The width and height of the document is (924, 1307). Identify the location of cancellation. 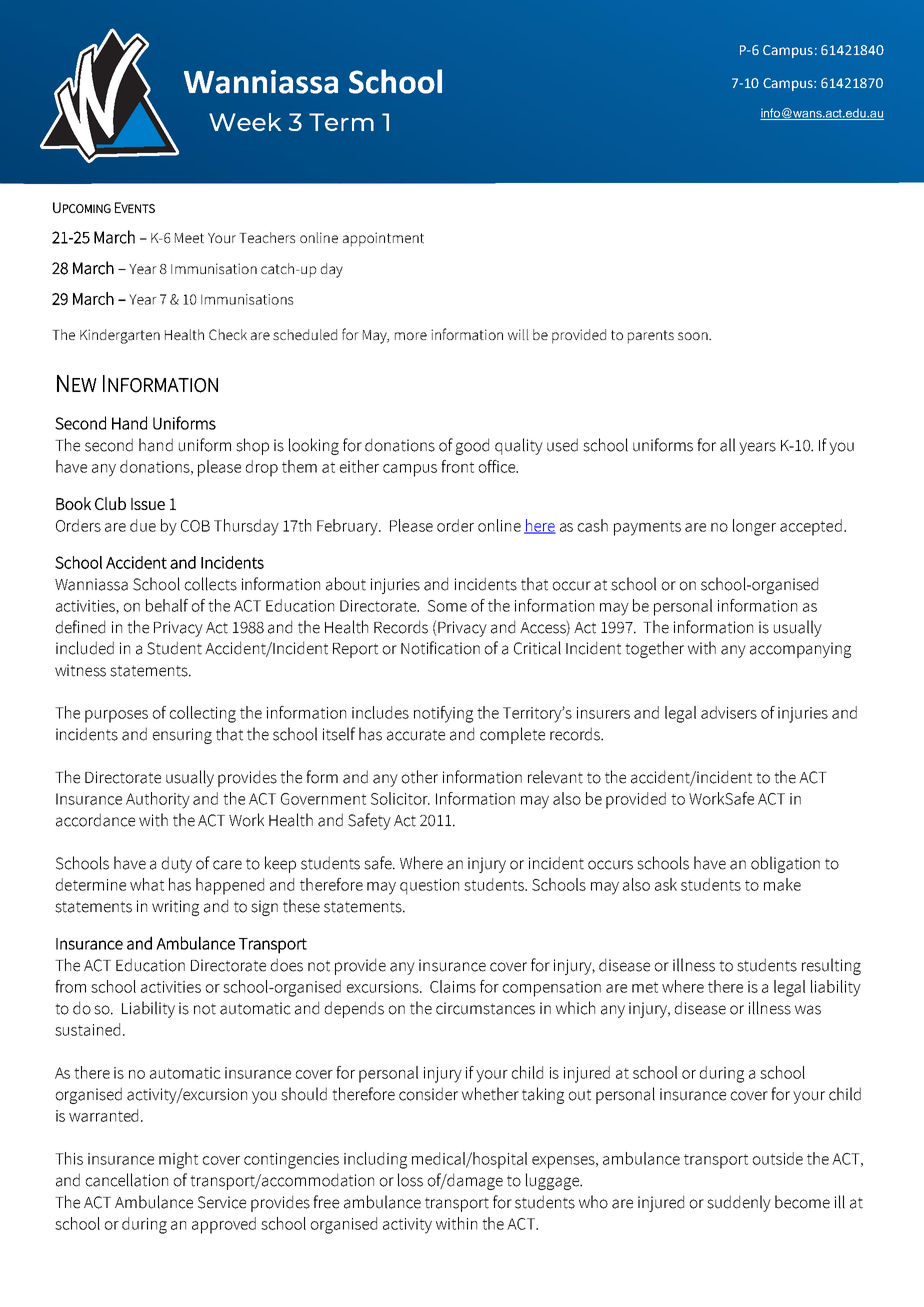
(127, 1180).
